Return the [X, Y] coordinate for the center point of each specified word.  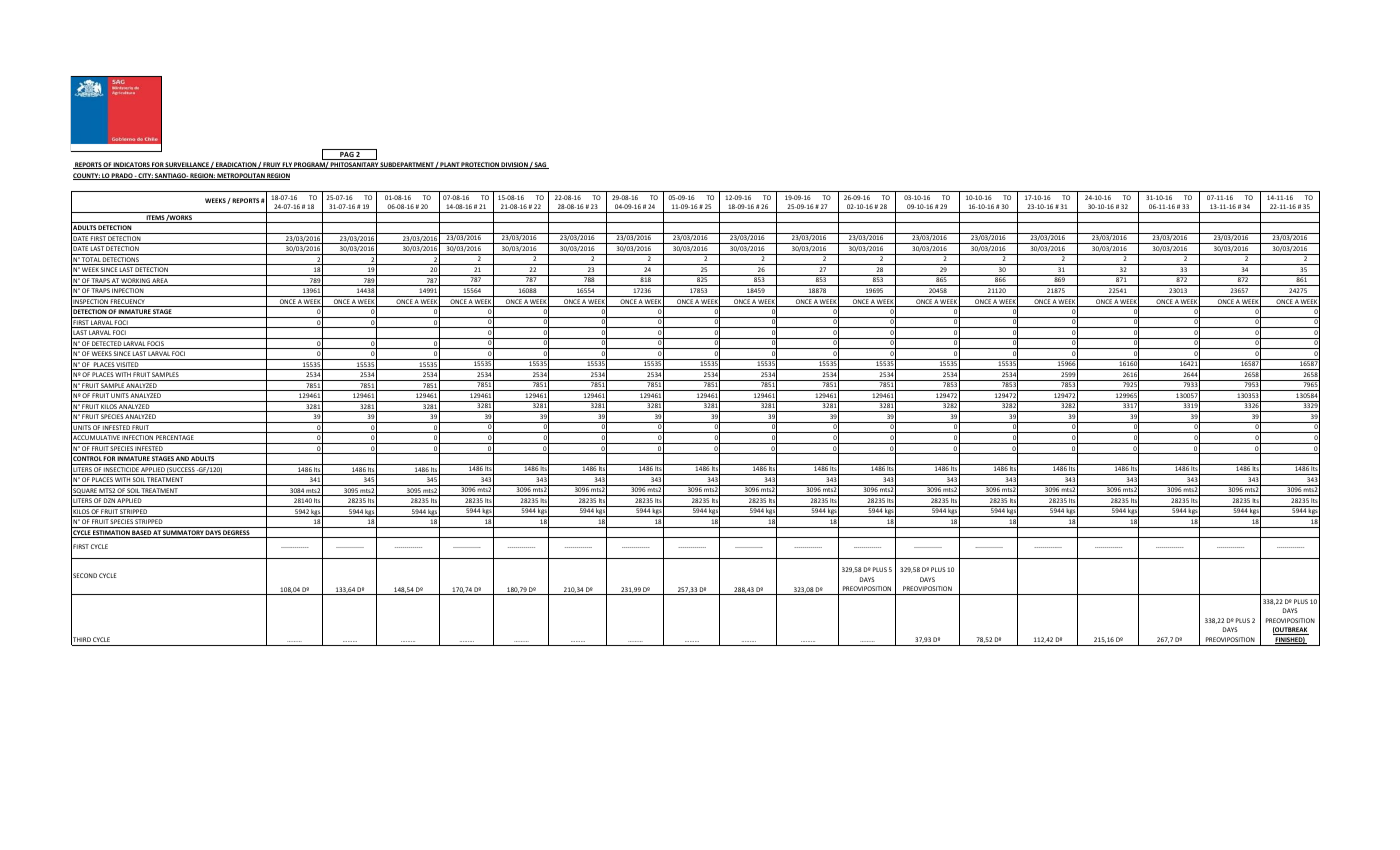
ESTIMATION [111, 534]
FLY [287, 165]
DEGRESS [237, 534]
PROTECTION [480, 165]
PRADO [122, 176]
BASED [142, 534]
